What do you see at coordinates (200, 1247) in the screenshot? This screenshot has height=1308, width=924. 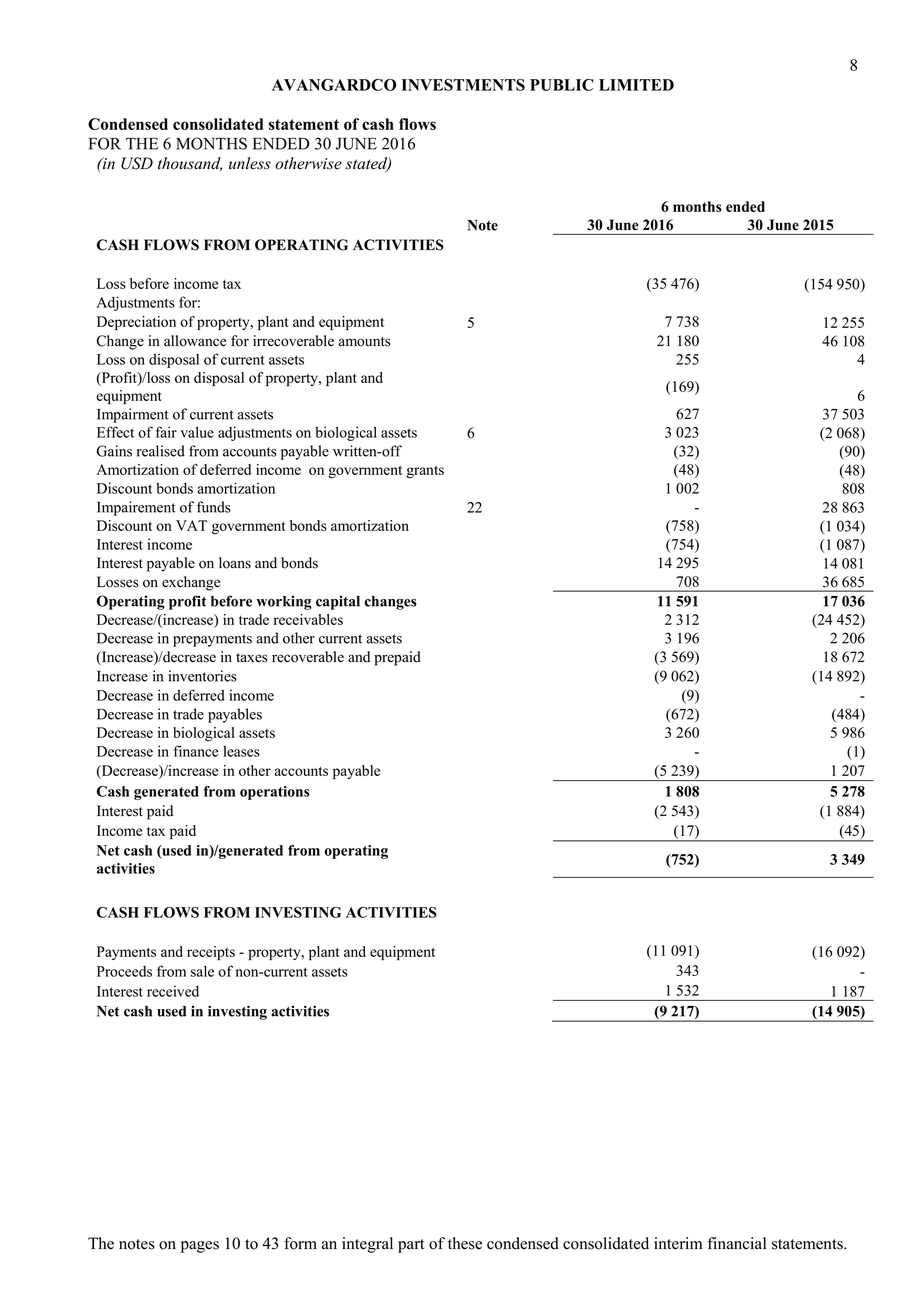 I see `pages` at bounding box center [200, 1247].
